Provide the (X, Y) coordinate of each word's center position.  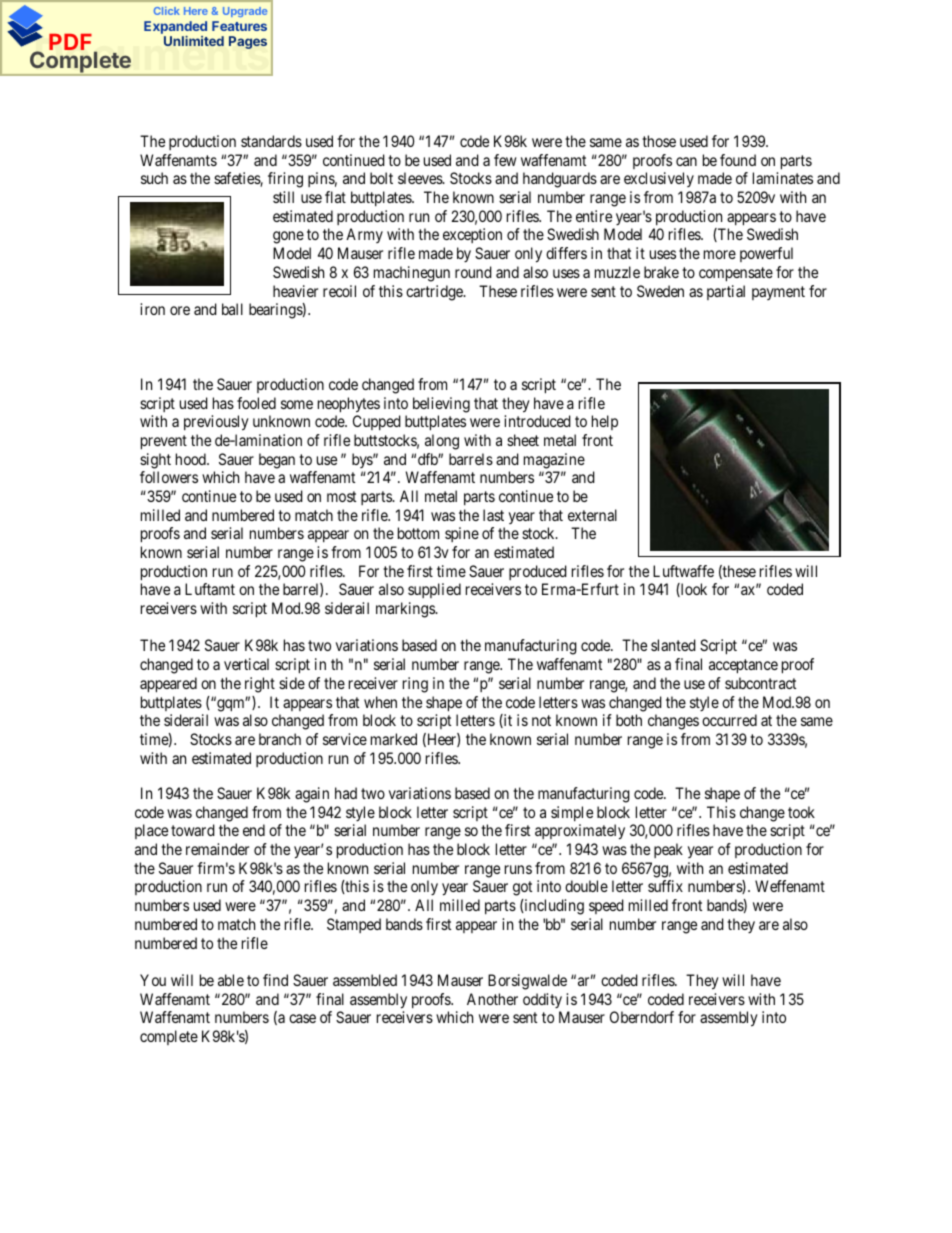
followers (169, 477)
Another (492, 999)
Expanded (175, 27)
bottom (418, 533)
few (505, 160)
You (153, 980)
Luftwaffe (683, 571)
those (659, 141)
